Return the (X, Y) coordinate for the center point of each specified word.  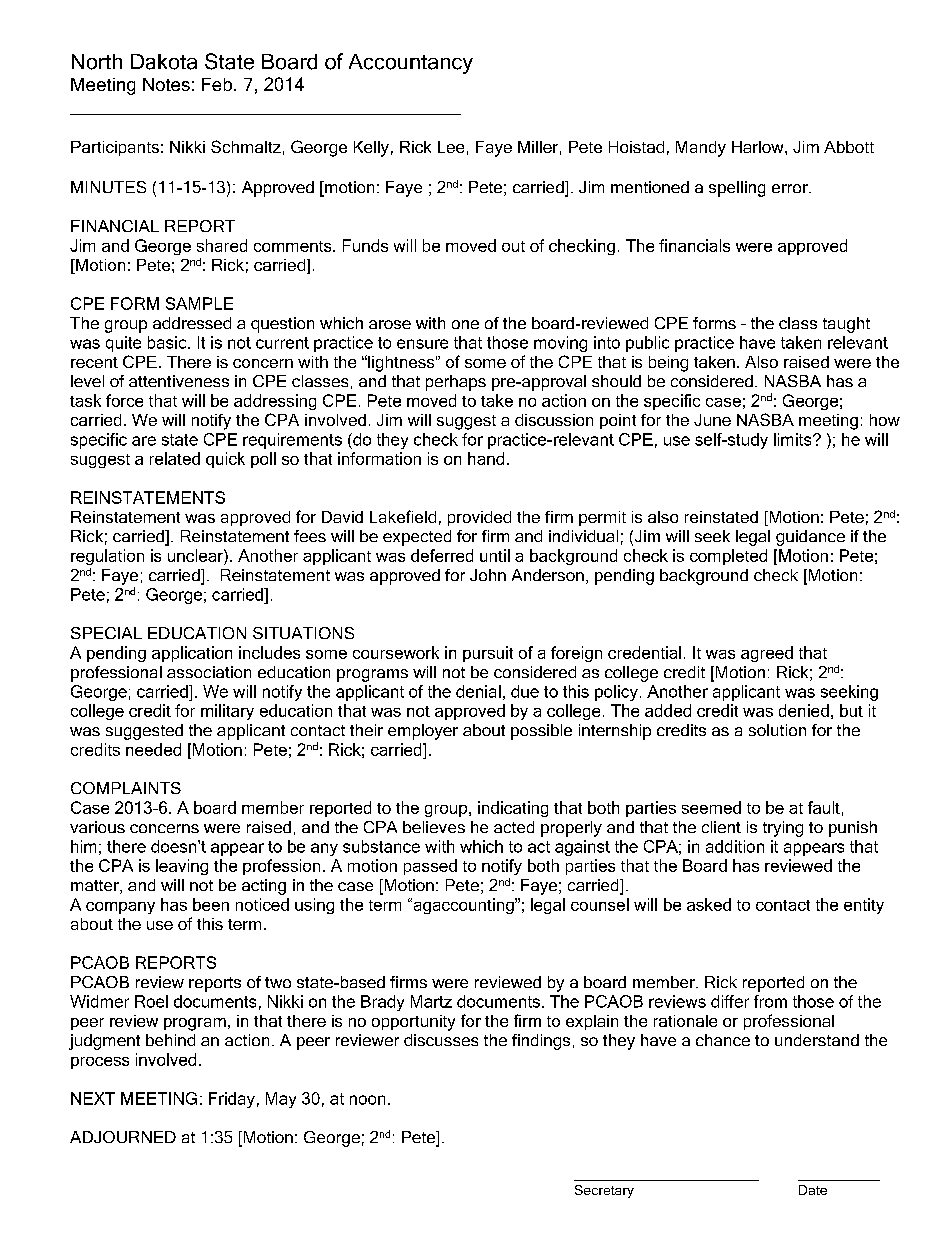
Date (813, 1190)
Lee (451, 147)
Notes (166, 84)
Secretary (604, 1191)
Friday (232, 1100)
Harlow (759, 147)
